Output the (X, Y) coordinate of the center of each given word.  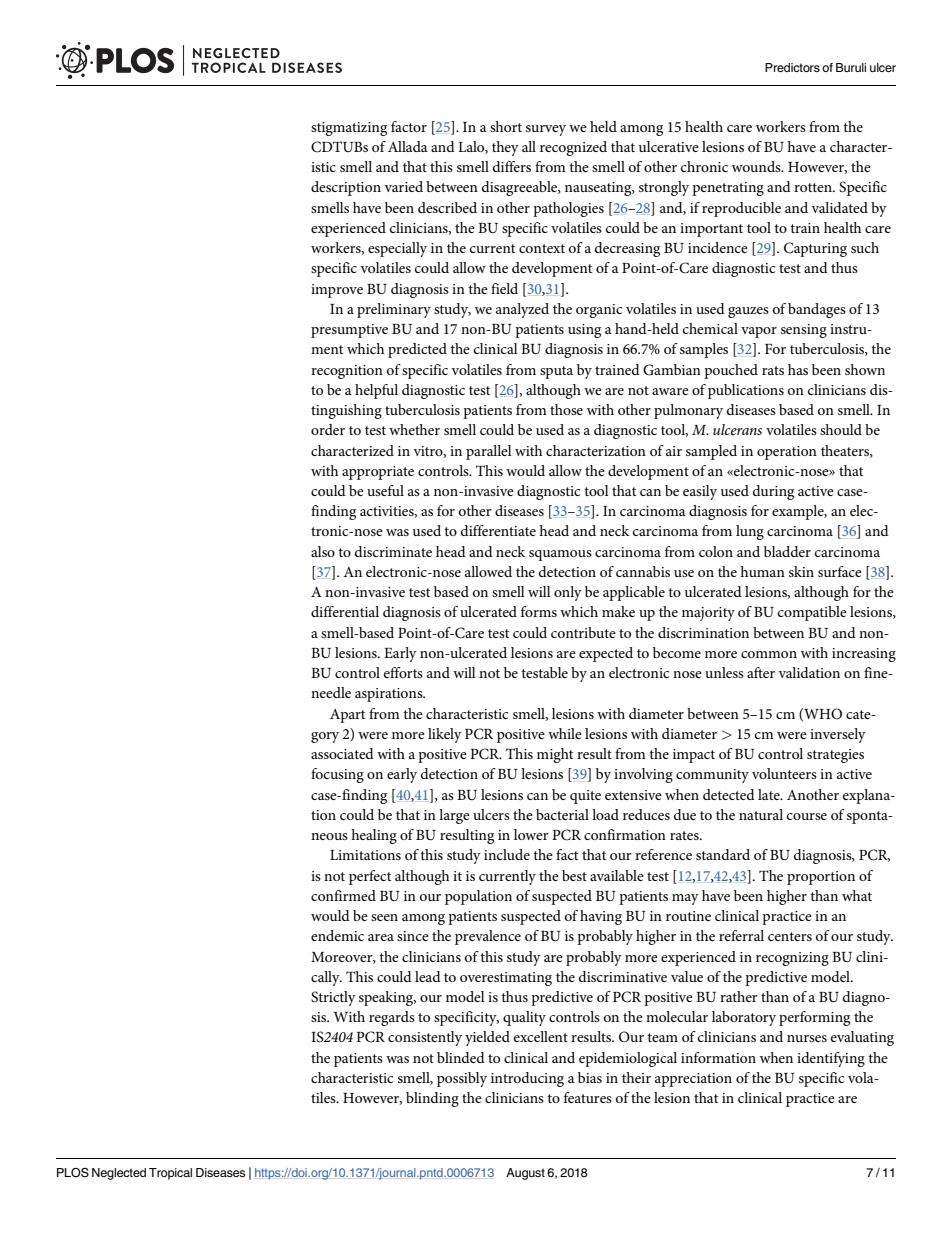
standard (723, 854)
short (506, 126)
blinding (432, 1099)
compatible (812, 613)
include (507, 854)
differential (345, 611)
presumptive (349, 331)
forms (539, 611)
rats (773, 370)
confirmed (343, 895)
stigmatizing (349, 129)
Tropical (170, 1174)
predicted (417, 350)
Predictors (792, 67)
